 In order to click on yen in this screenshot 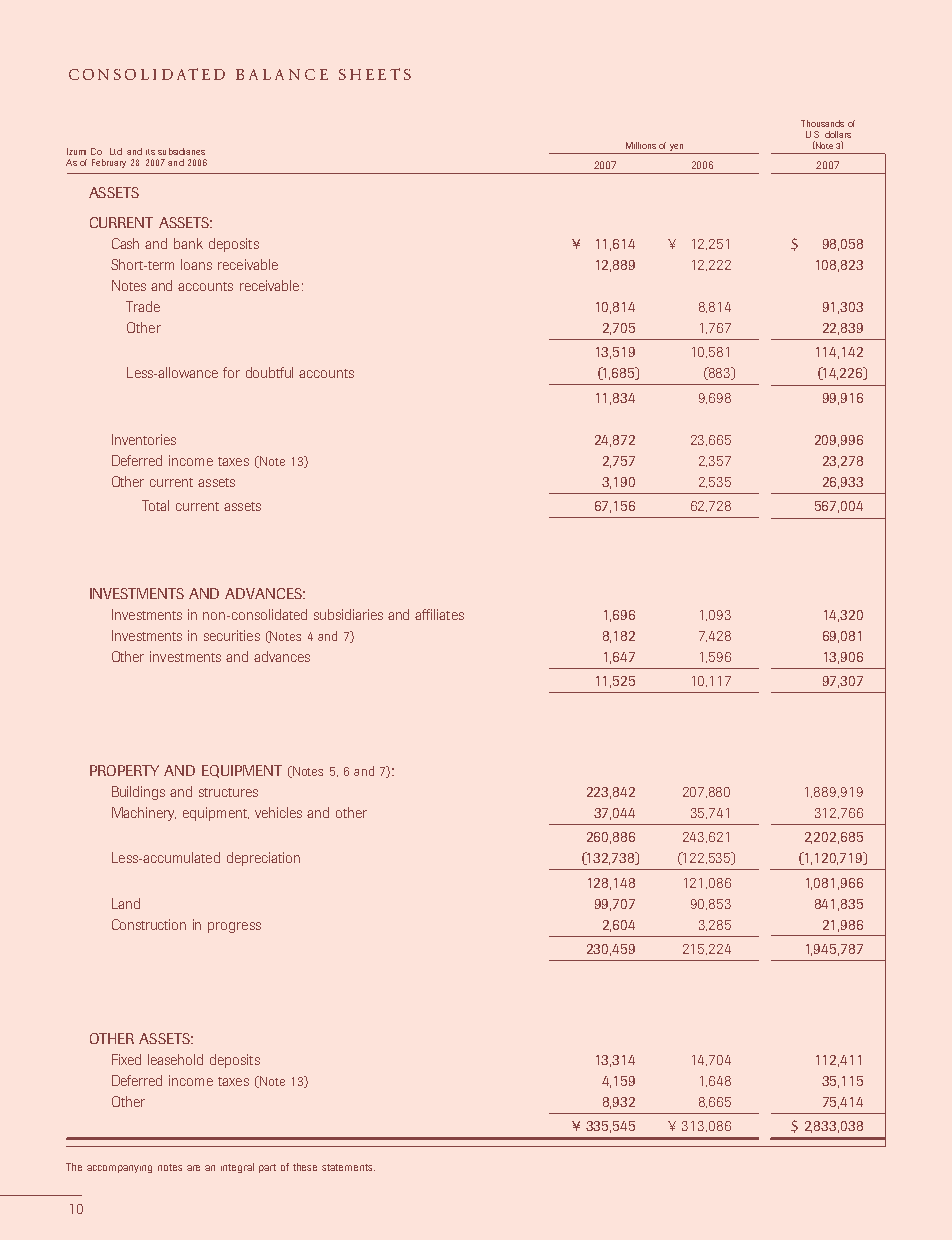, I will do `click(676, 147)`.
